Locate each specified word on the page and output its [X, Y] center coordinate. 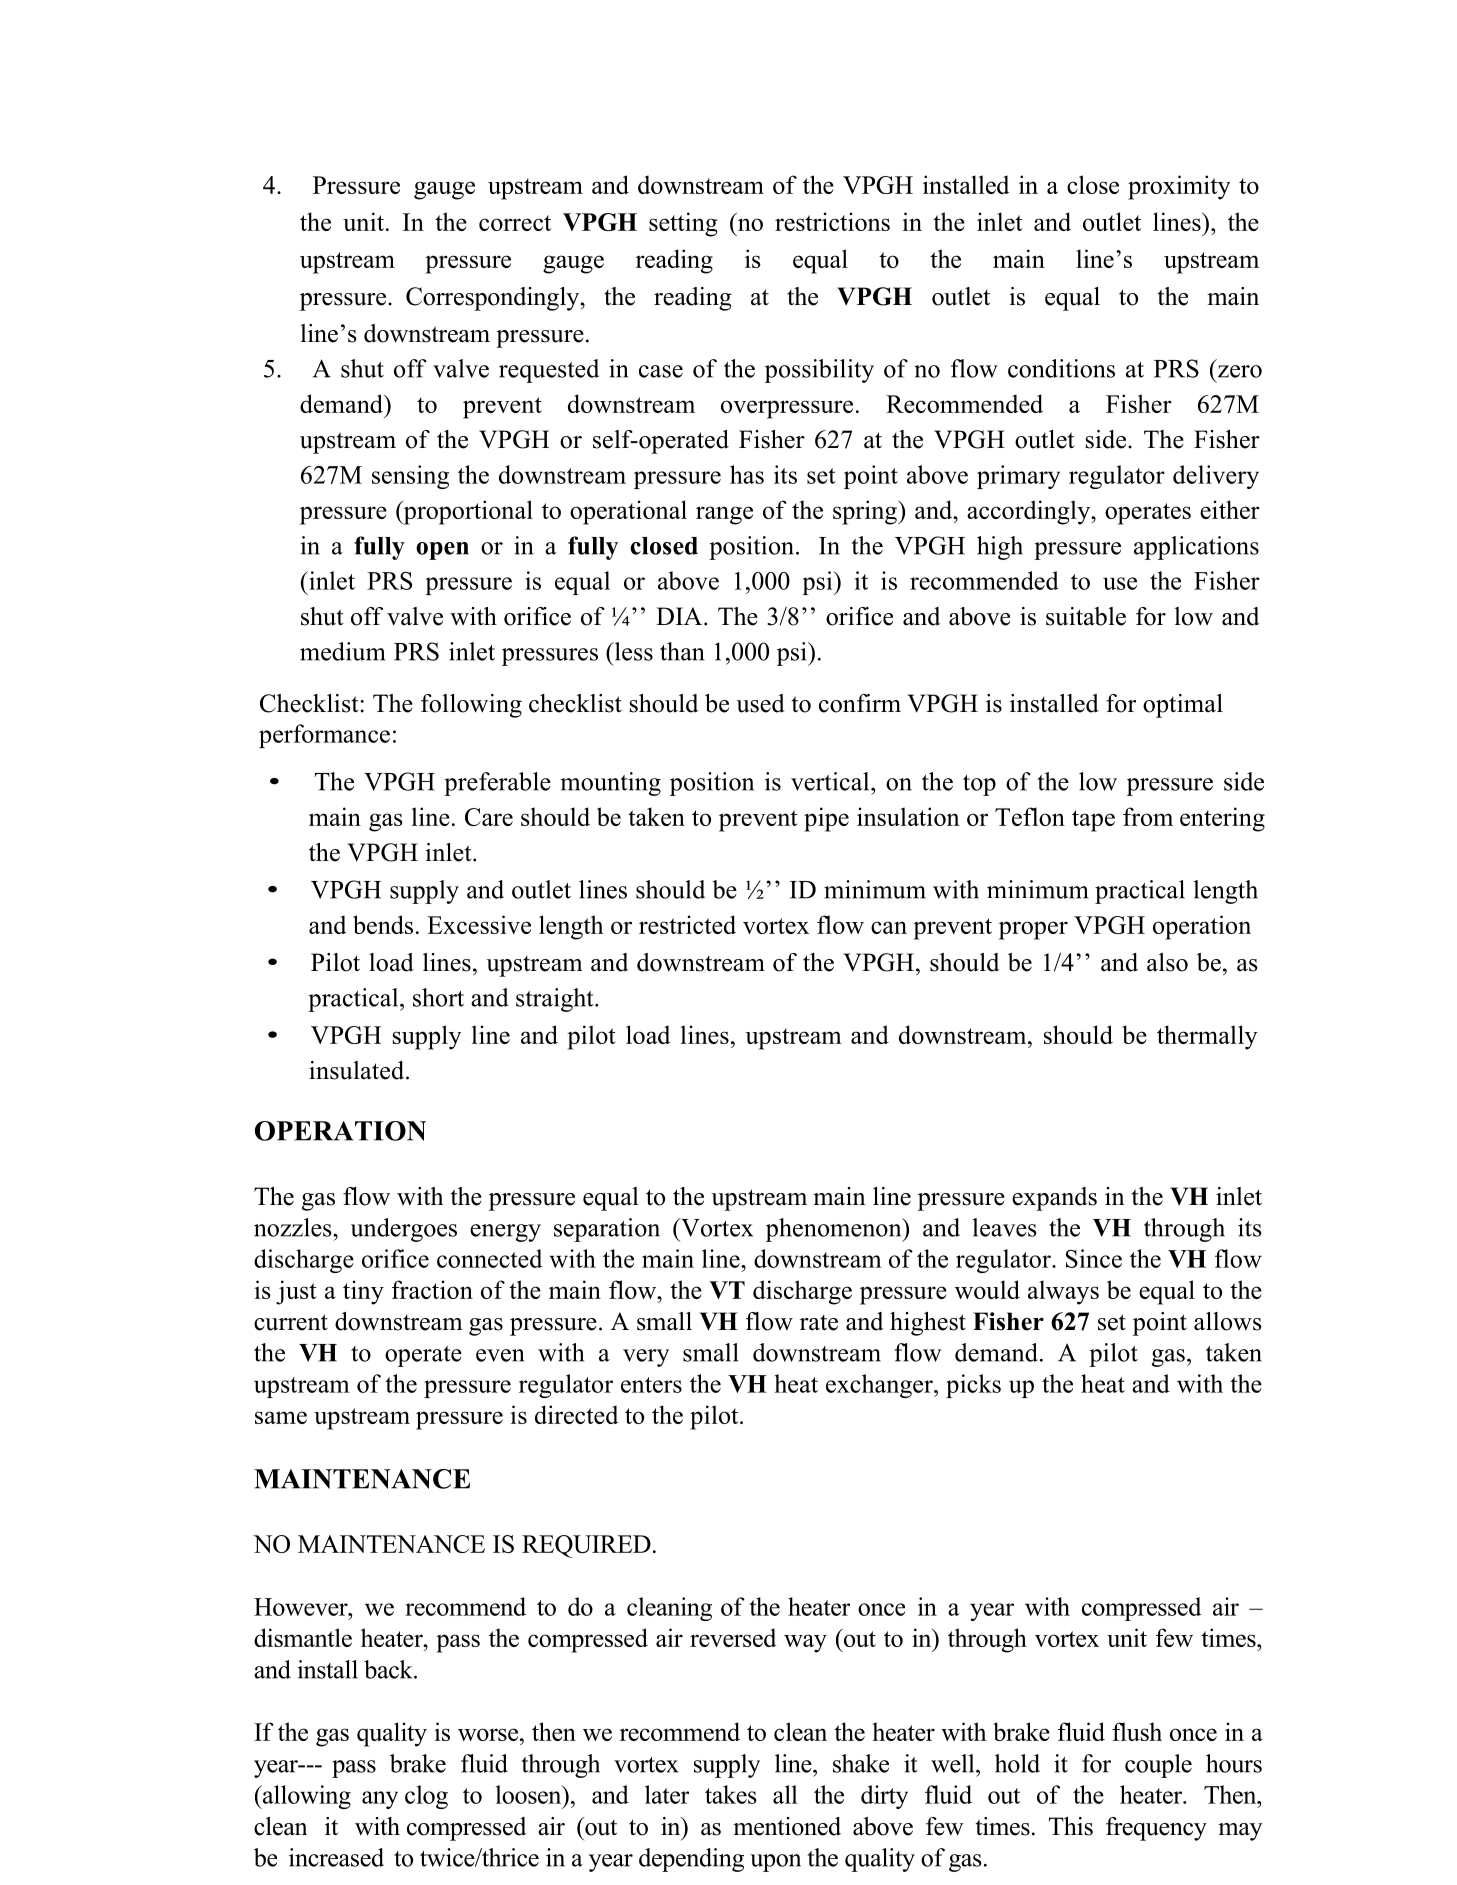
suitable [1086, 616]
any [380, 1800]
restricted [687, 924]
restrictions [832, 221]
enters [651, 1385]
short [438, 997]
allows [1228, 1321]
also [1167, 962]
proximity [1179, 187]
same [281, 1417]
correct [515, 223]
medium [342, 651]
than [682, 651]
